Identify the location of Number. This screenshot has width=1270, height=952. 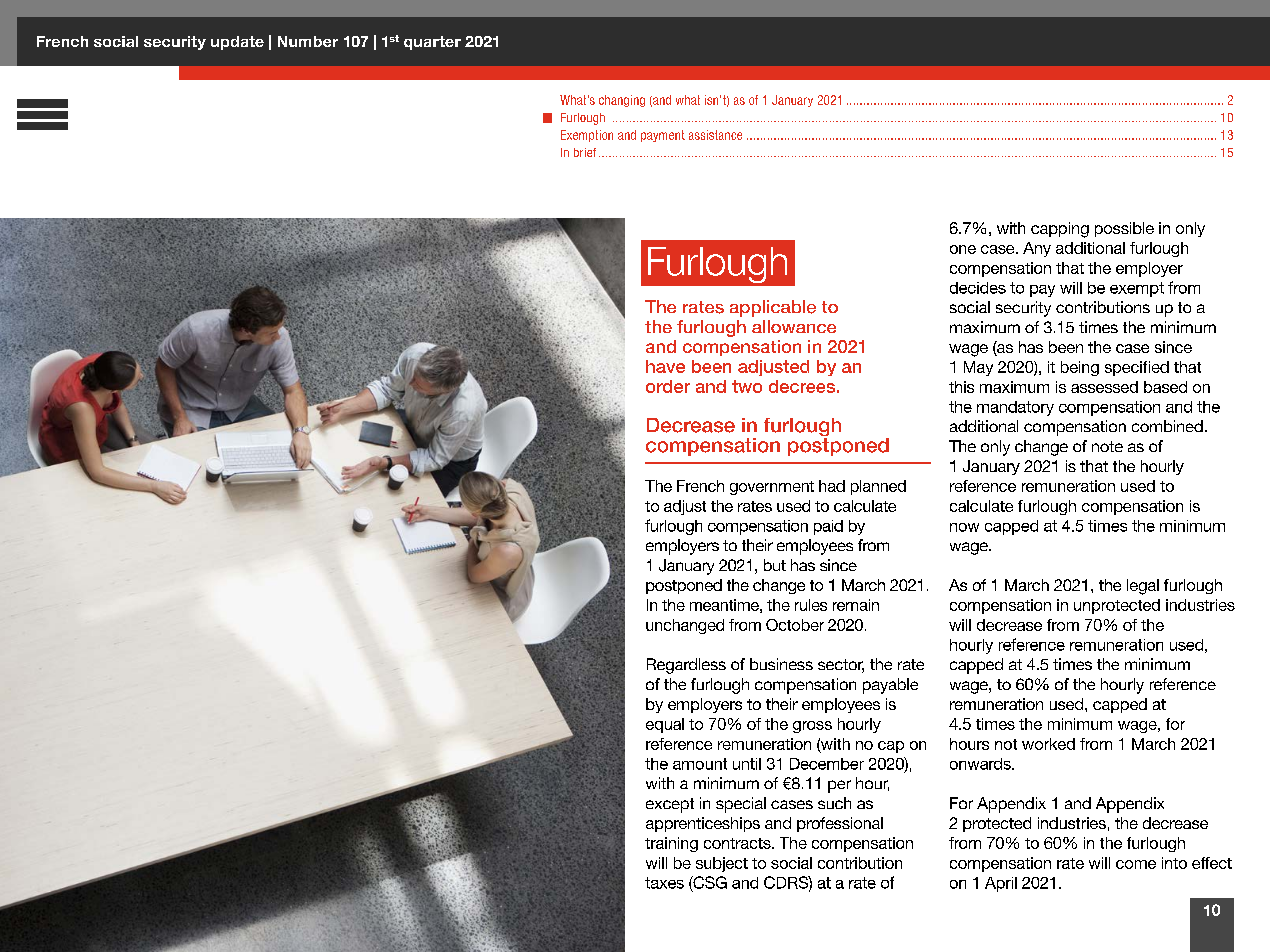
(308, 41).
